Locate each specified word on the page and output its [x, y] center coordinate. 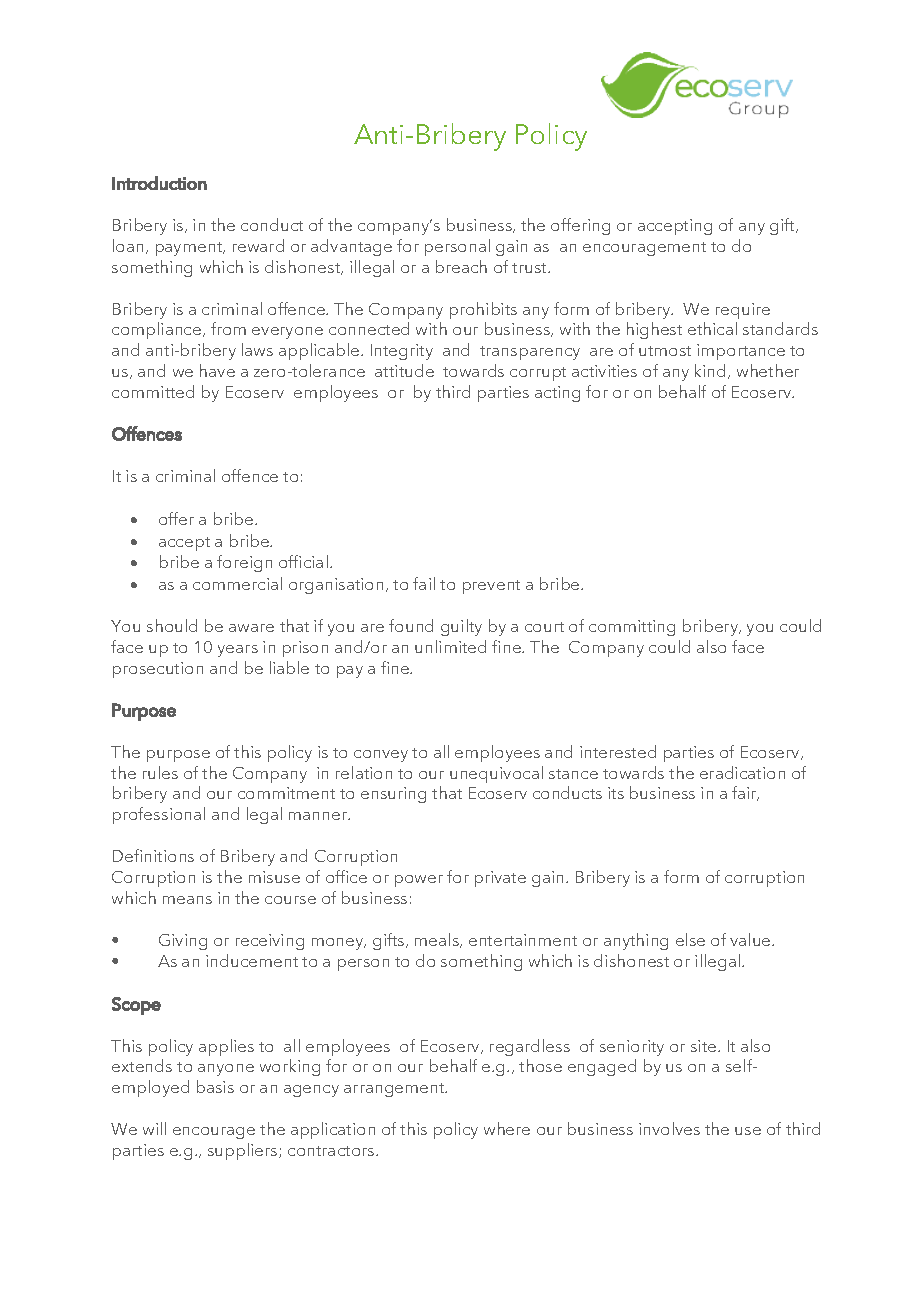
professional [159, 815]
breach [461, 266]
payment [190, 249]
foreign [244, 563]
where [507, 1128]
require [743, 311]
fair [745, 793]
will [154, 1128]
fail [424, 583]
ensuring [393, 795]
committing [632, 628]
